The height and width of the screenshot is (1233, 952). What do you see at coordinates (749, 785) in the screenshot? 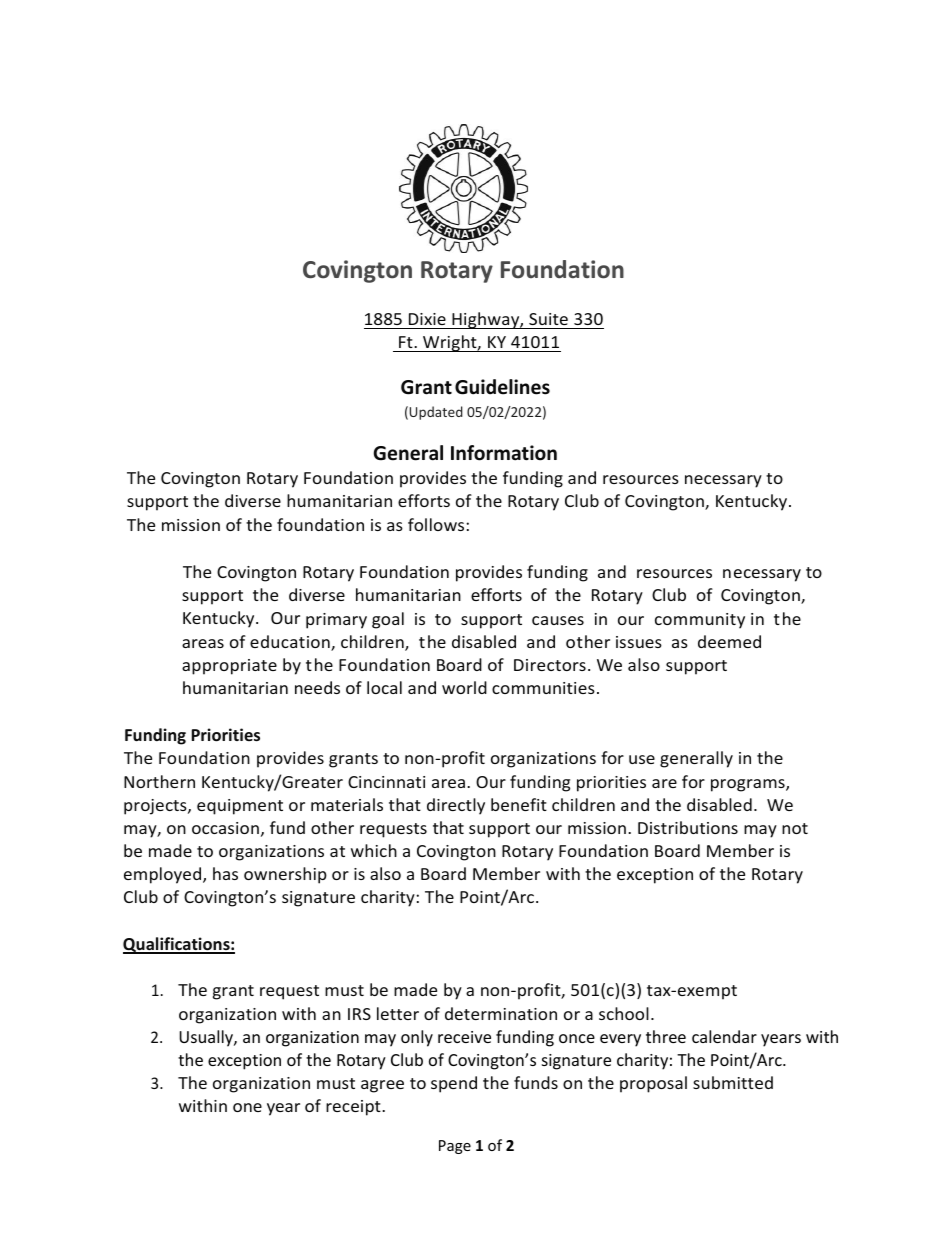
I see `programs` at bounding box center [749, 785].
